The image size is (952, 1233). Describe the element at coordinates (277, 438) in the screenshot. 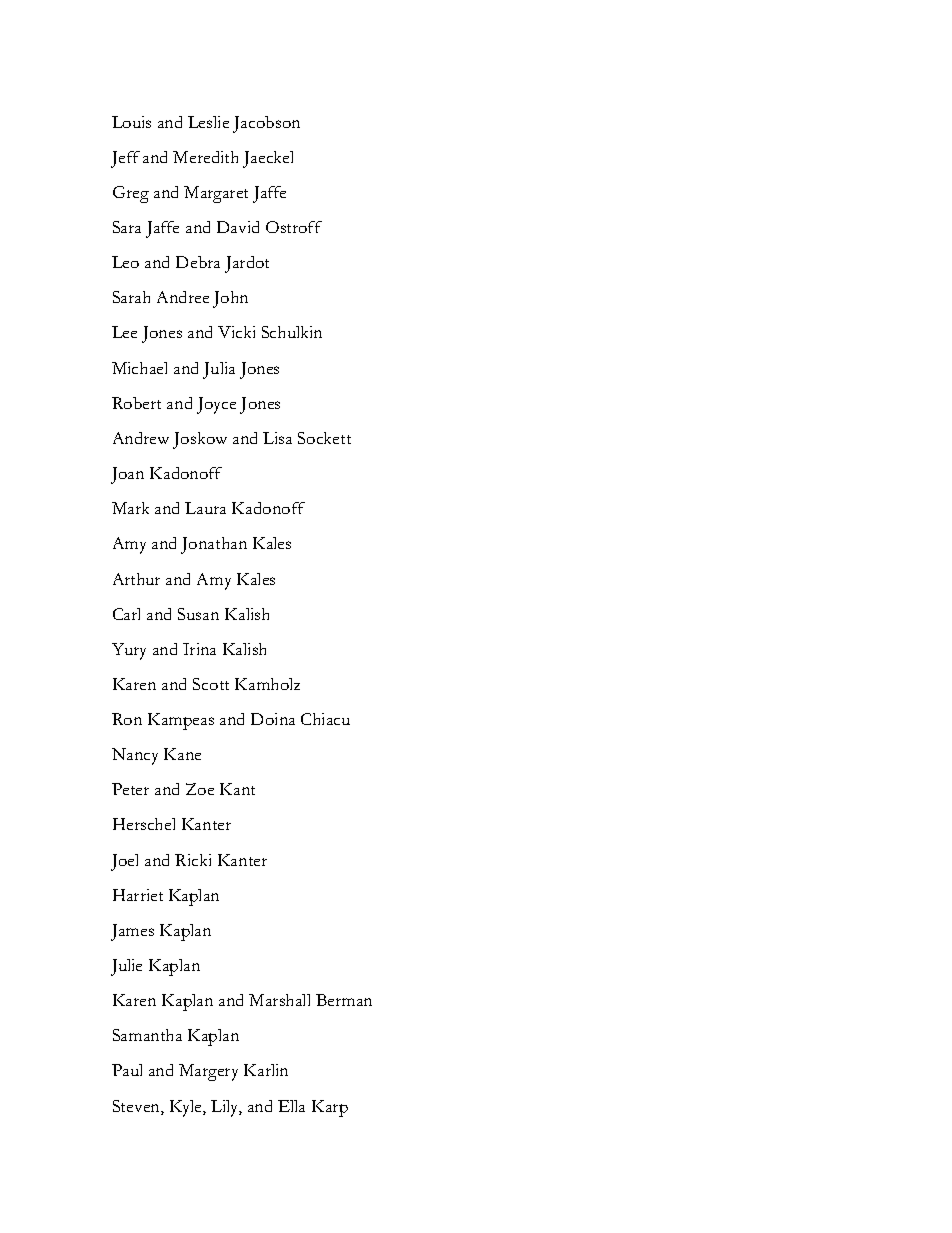

I see `Lisa` at that location.
